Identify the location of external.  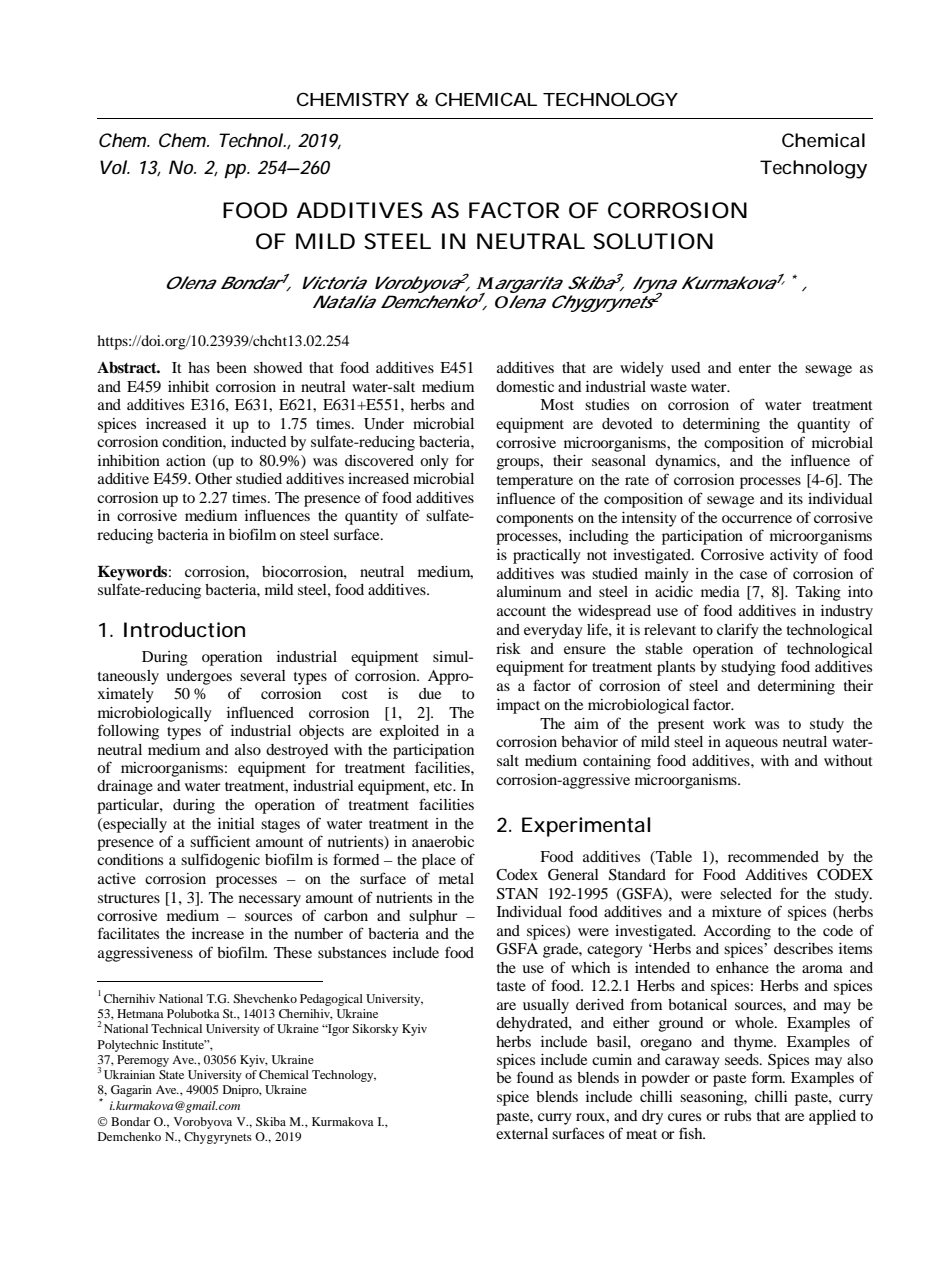
(522, 1133).
